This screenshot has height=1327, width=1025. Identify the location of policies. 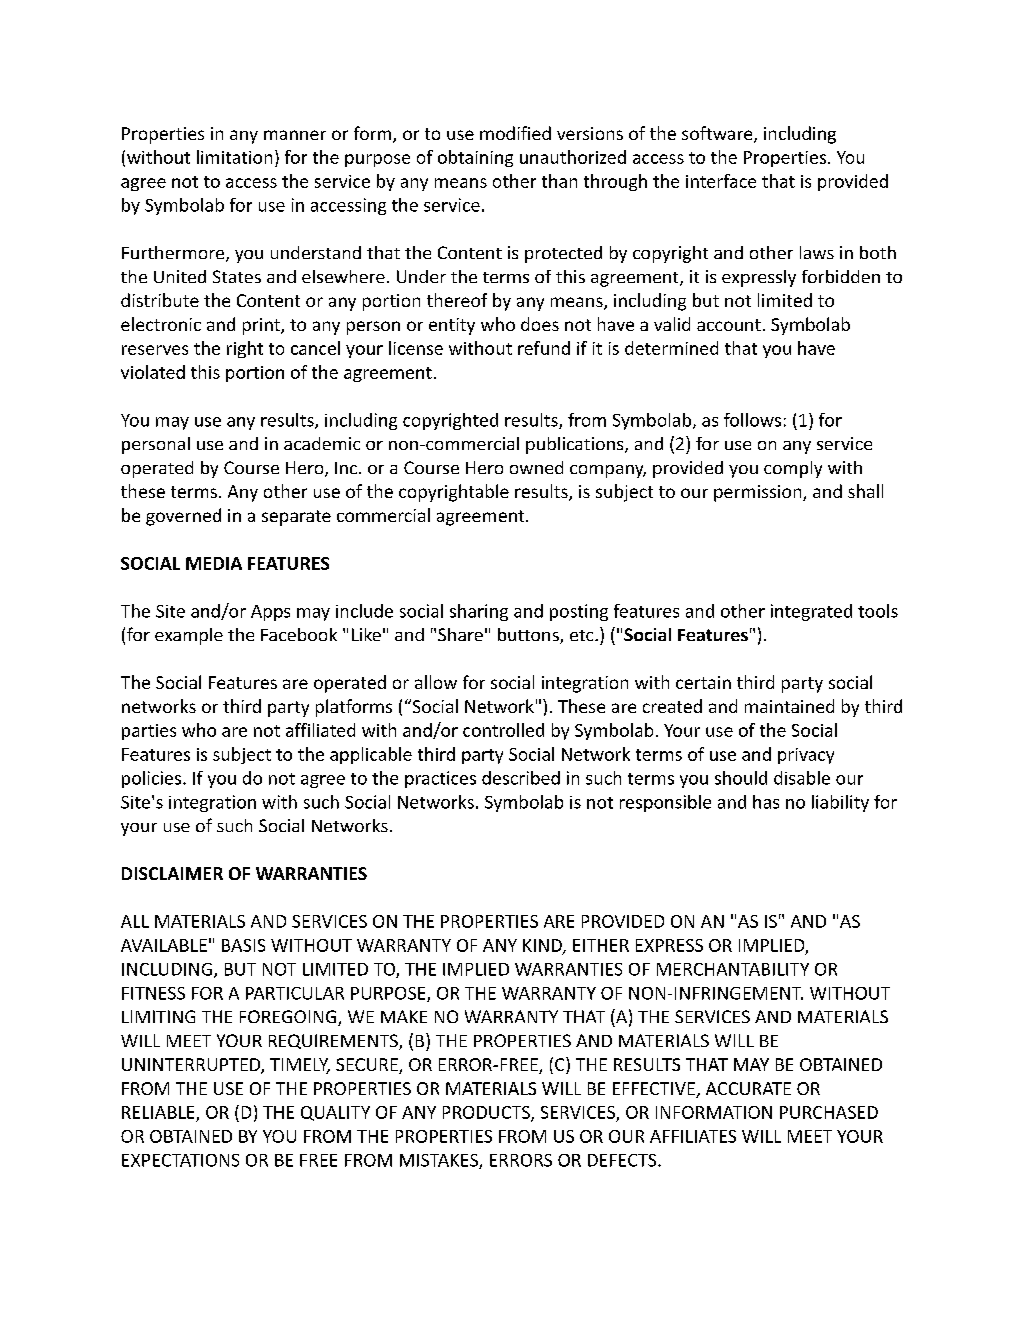
(153, 779).
